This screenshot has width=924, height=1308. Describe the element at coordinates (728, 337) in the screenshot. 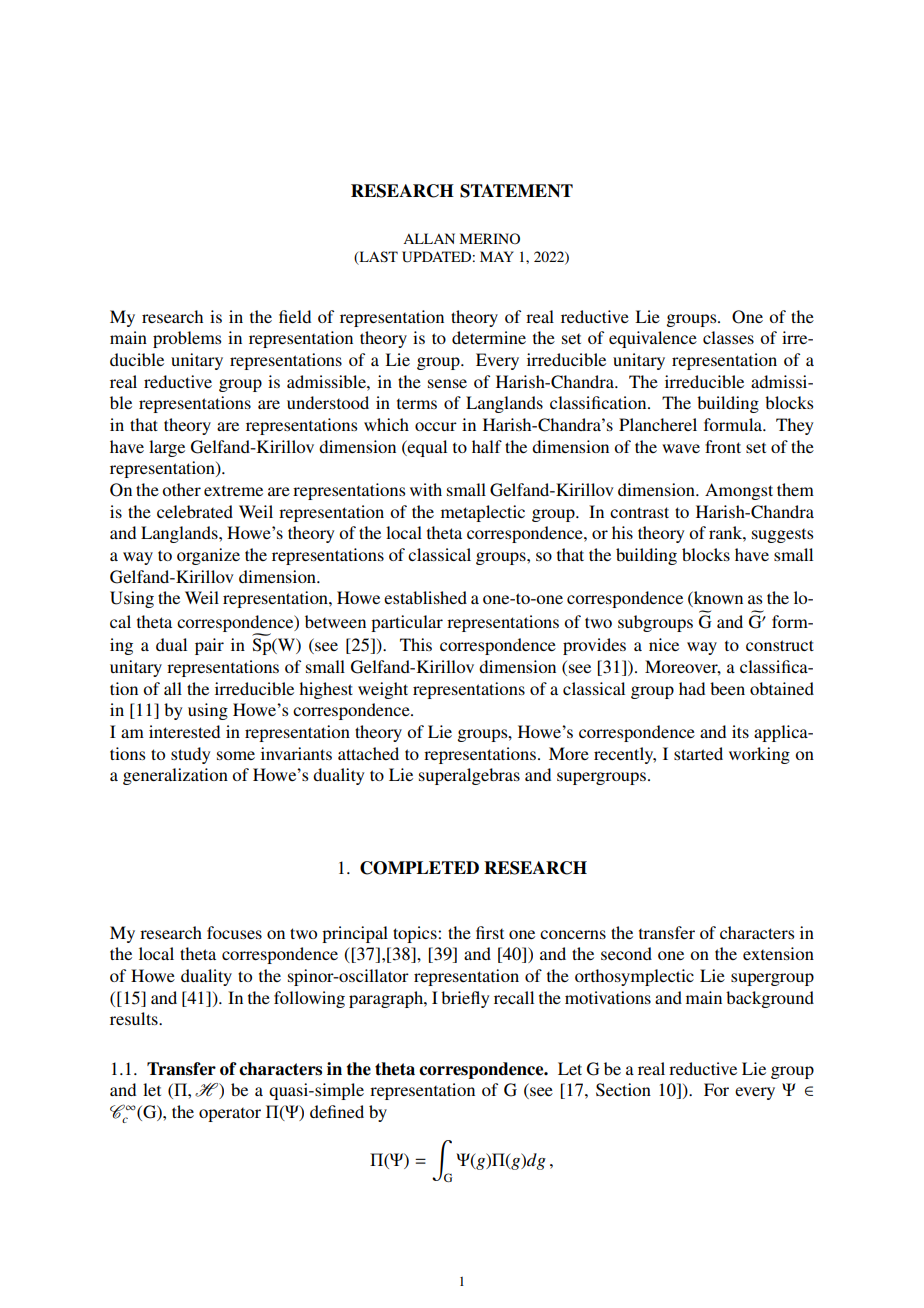

I see `classes` at that location.
